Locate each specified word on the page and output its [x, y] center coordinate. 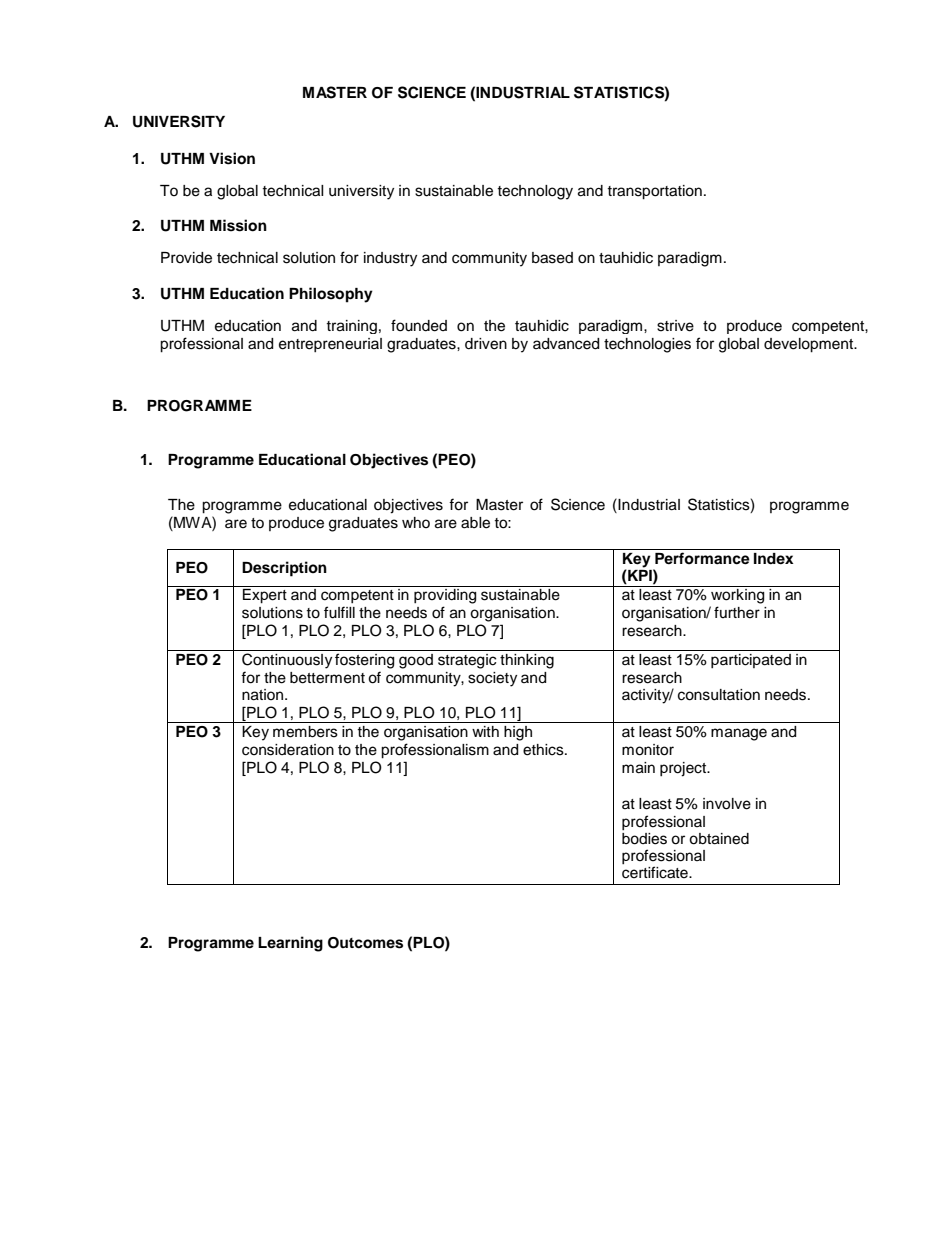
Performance [702, 558]
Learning [290, 944]
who [416, 522]
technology [535, 192]
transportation [654, 192]
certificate [656, 872]
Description [284, 569]
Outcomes [365, 943]
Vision [232, 158]
